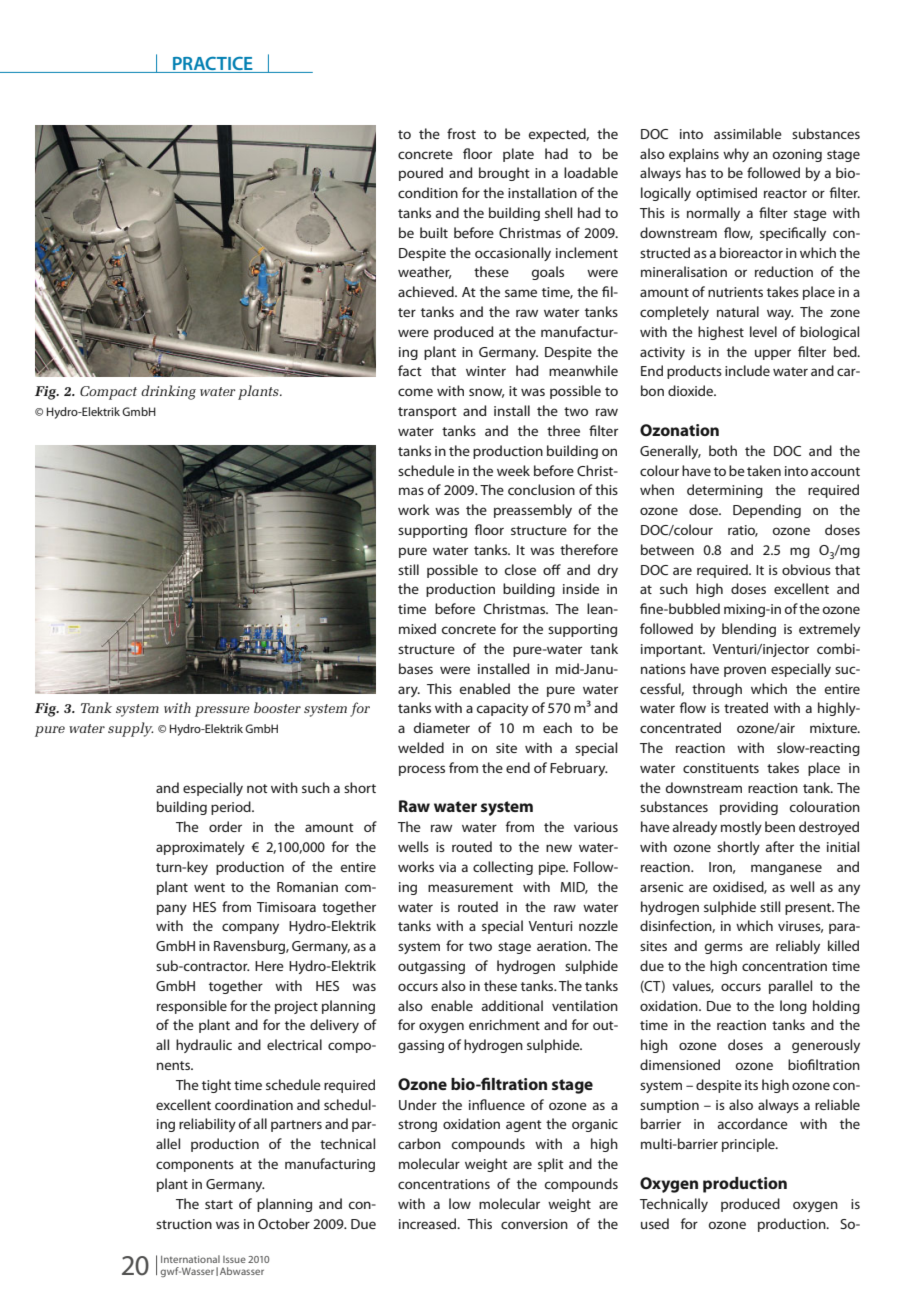 The width and height of the image is (924, 1308). Describe the element at coordinates (213, 63) in the image. I see `PRACTICE` at that location.
